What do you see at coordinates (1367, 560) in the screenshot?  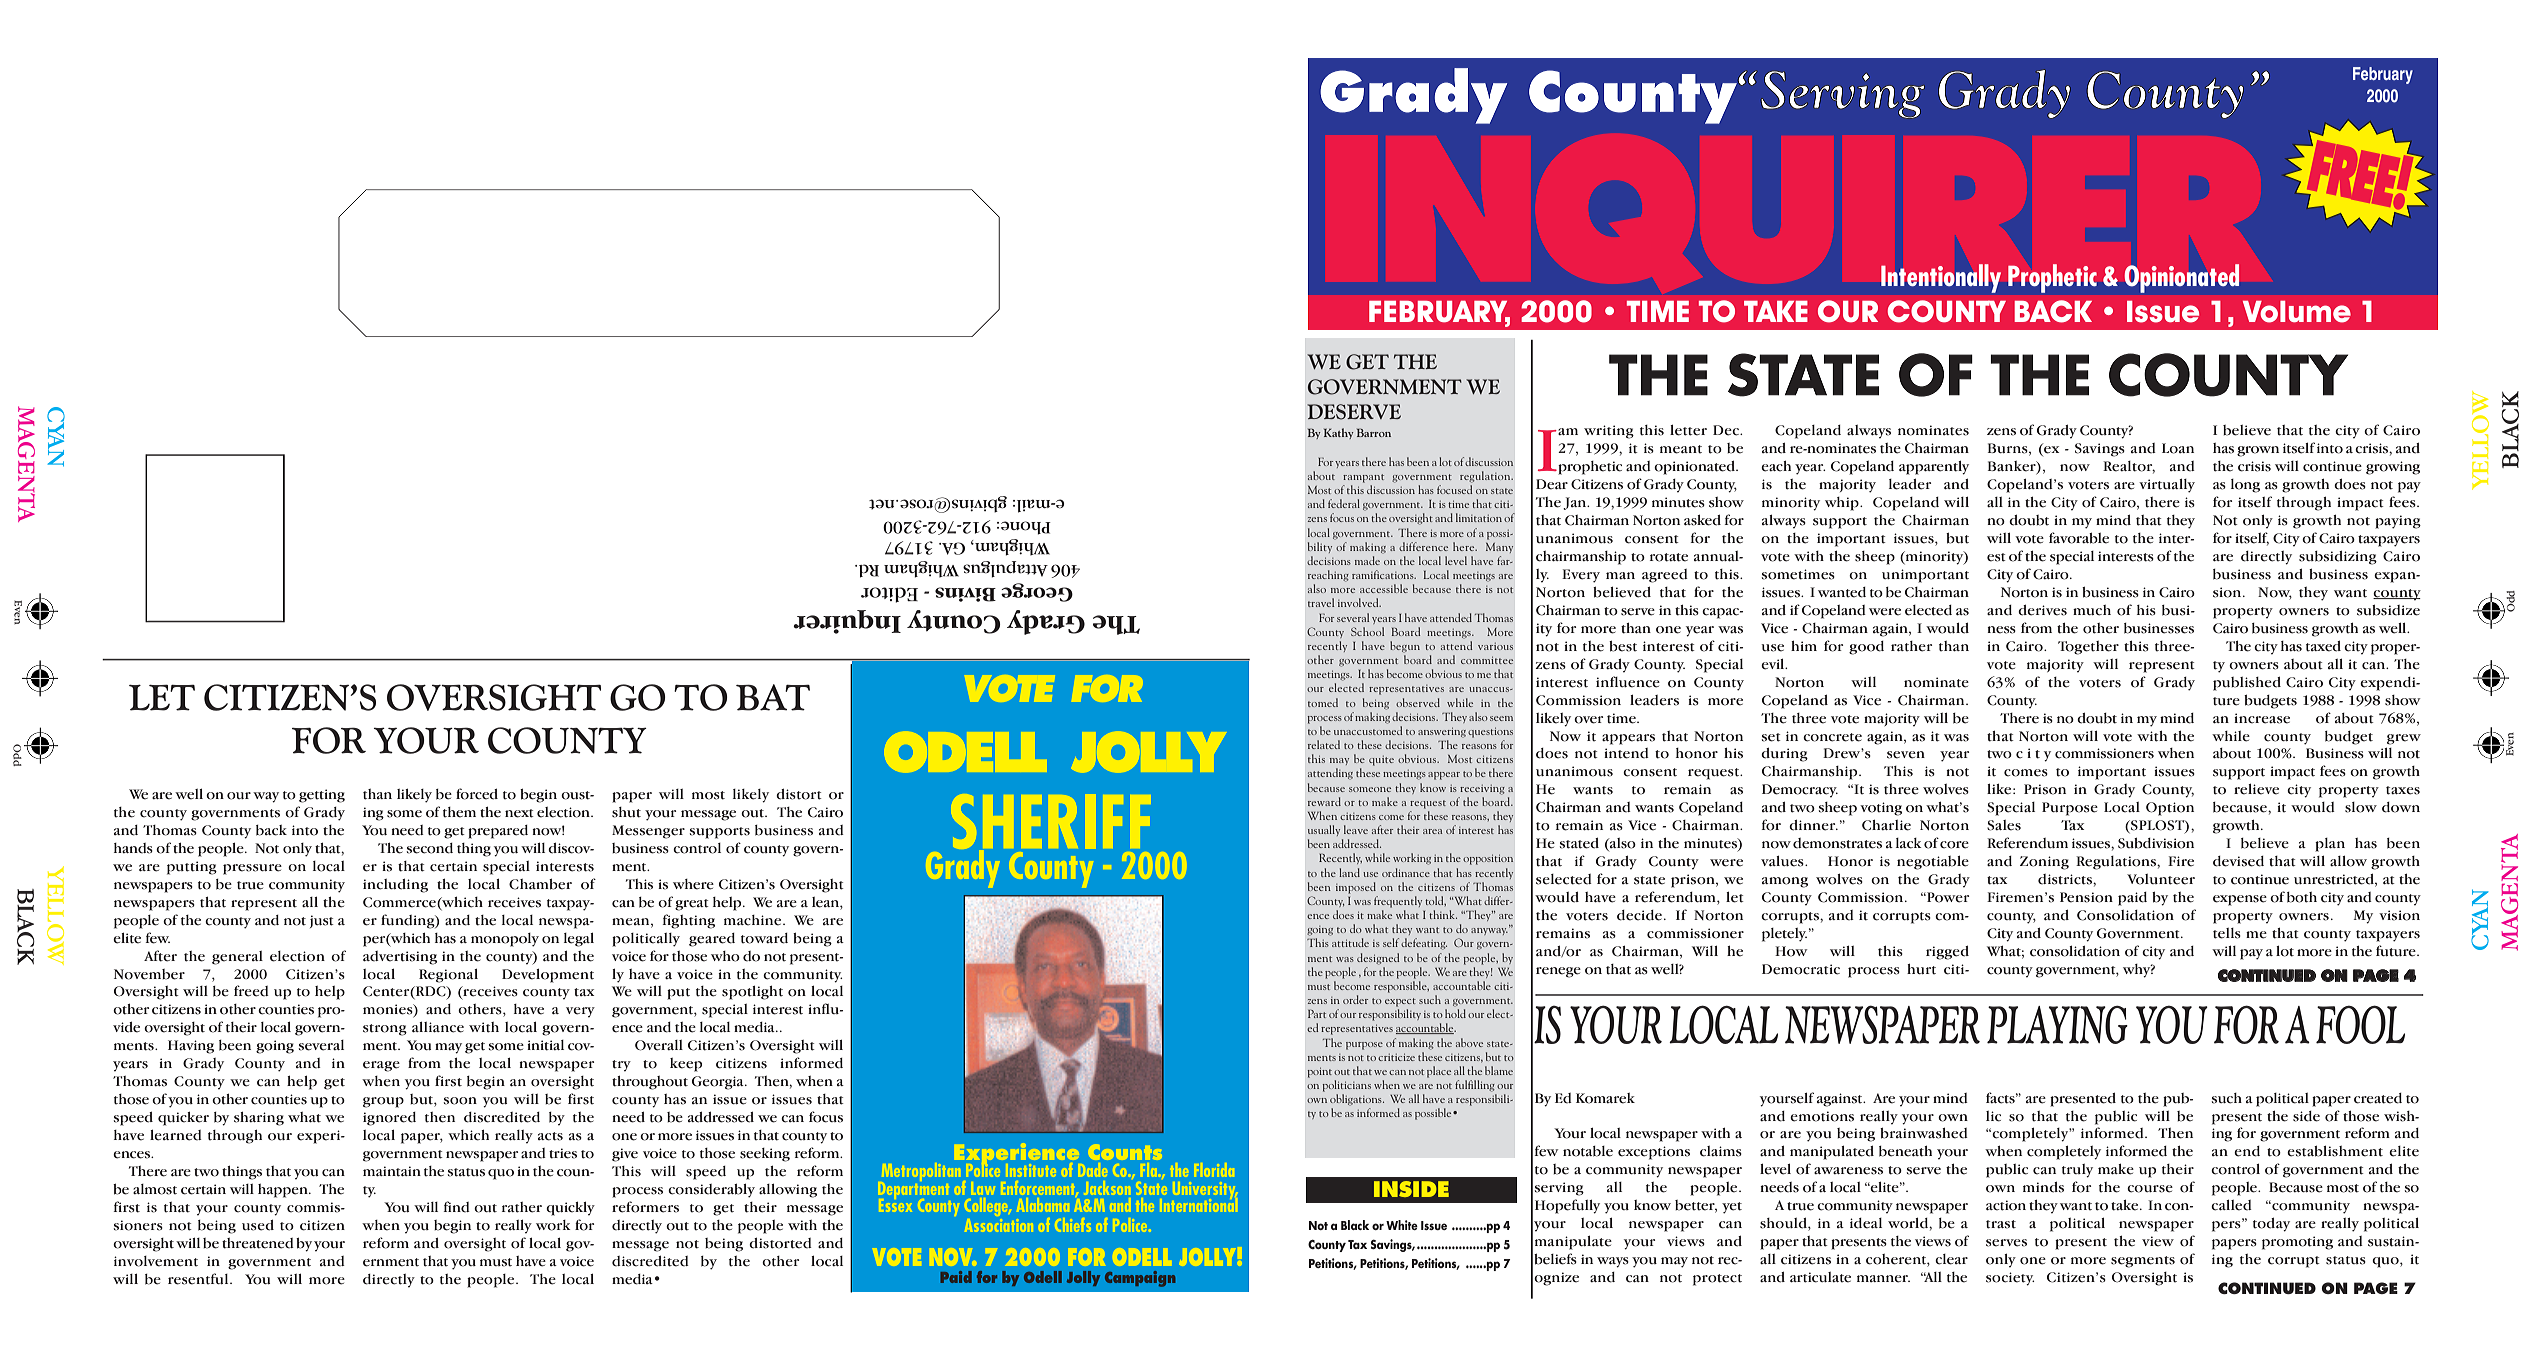 I see `made` at bounding box center [1367, 560].
